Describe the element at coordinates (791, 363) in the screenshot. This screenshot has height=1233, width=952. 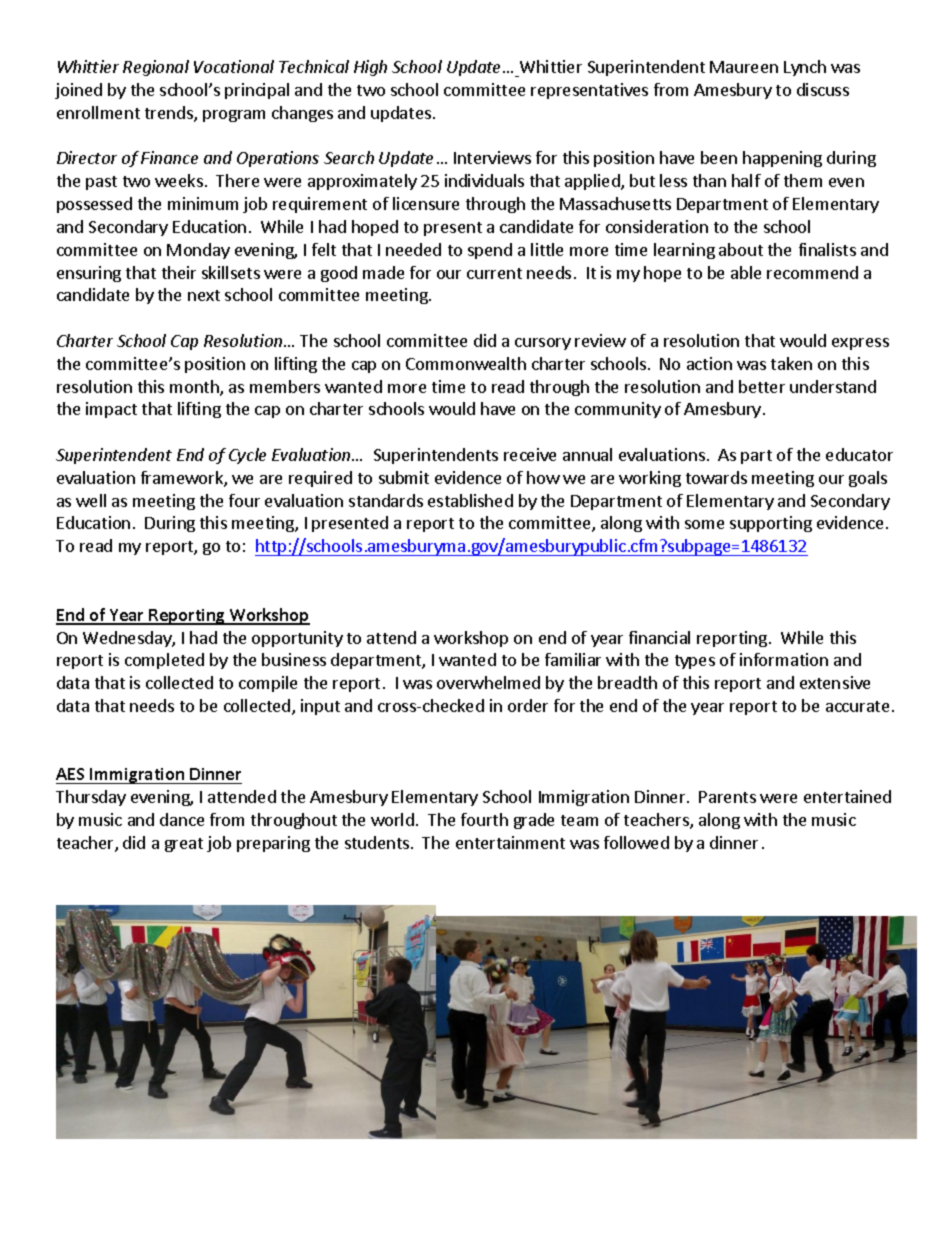
I see `taken` at that location.
